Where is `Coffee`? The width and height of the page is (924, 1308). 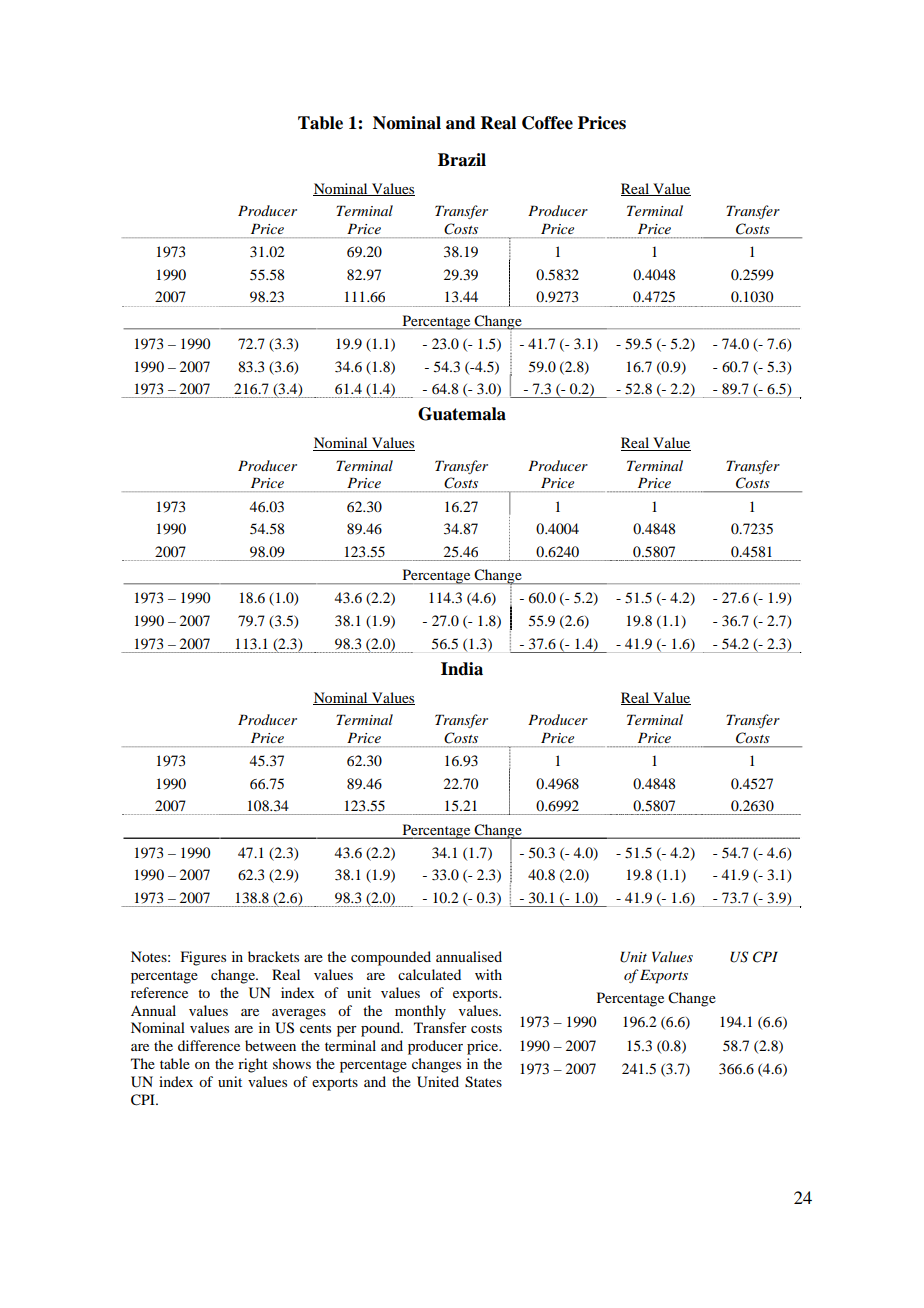 Coffee is located at coordinates (547, 123).
